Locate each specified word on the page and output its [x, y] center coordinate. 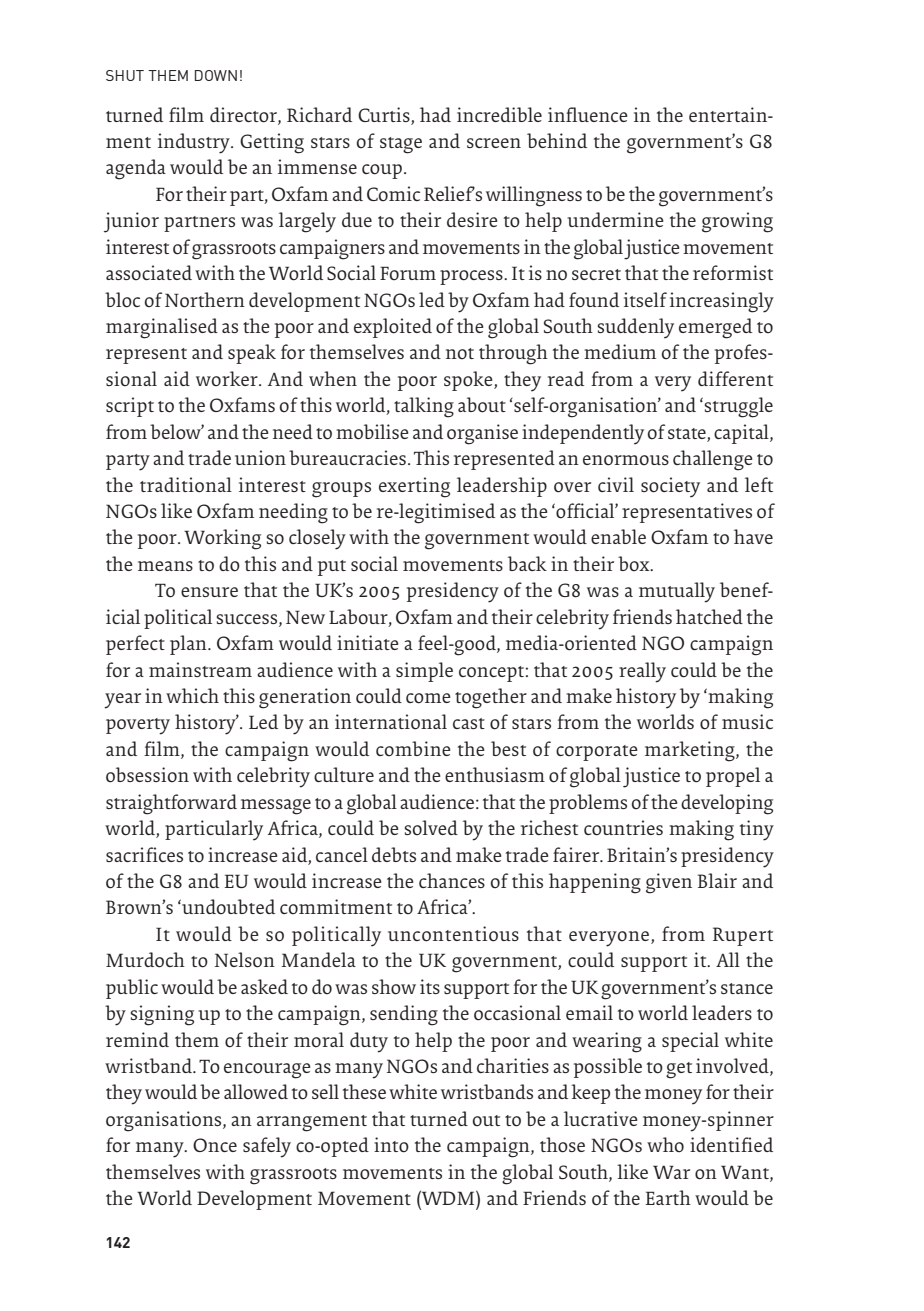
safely [267, 1147]
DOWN [216, 75]
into [391, 1145]
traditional [186, 485]
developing [727, 804]
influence [588, 114]
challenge [713, 460]
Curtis [384, 114]
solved [431, 827]
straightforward [171, 804]
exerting [414, 487]
